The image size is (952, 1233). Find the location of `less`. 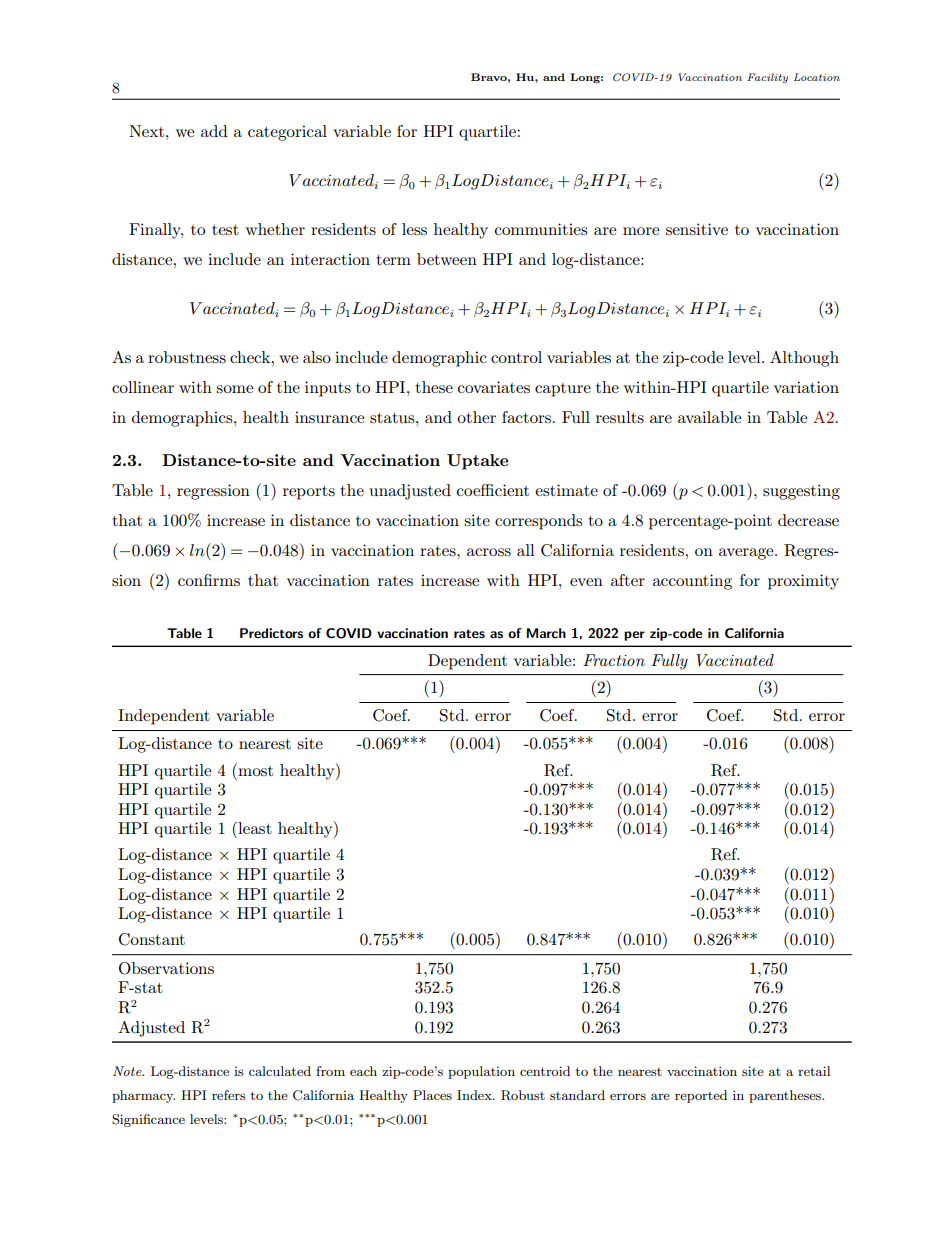

less is located at coordinates (414, 229).
